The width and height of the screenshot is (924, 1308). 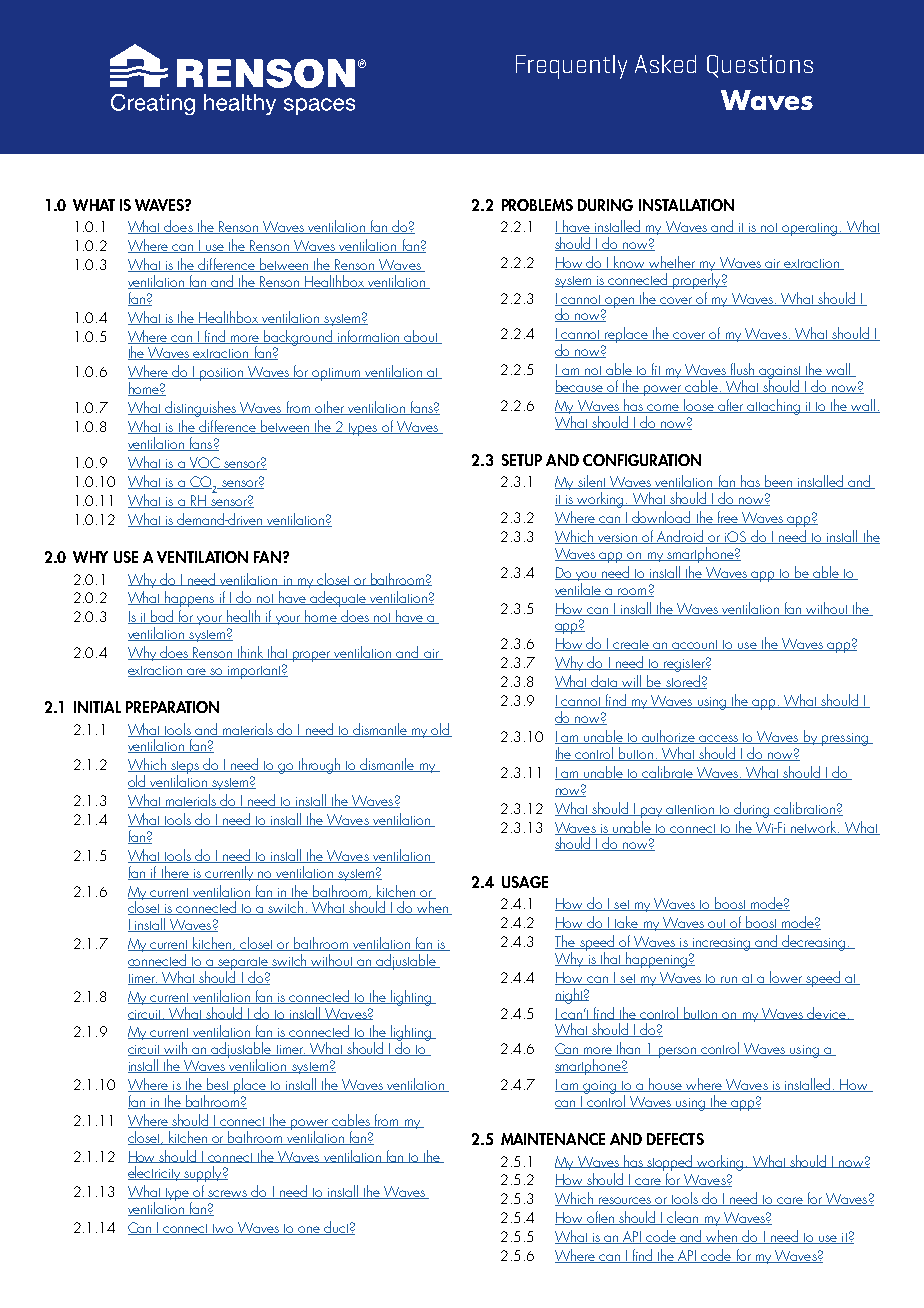 I want to click on Frequently, so click(x=571, y=67).
